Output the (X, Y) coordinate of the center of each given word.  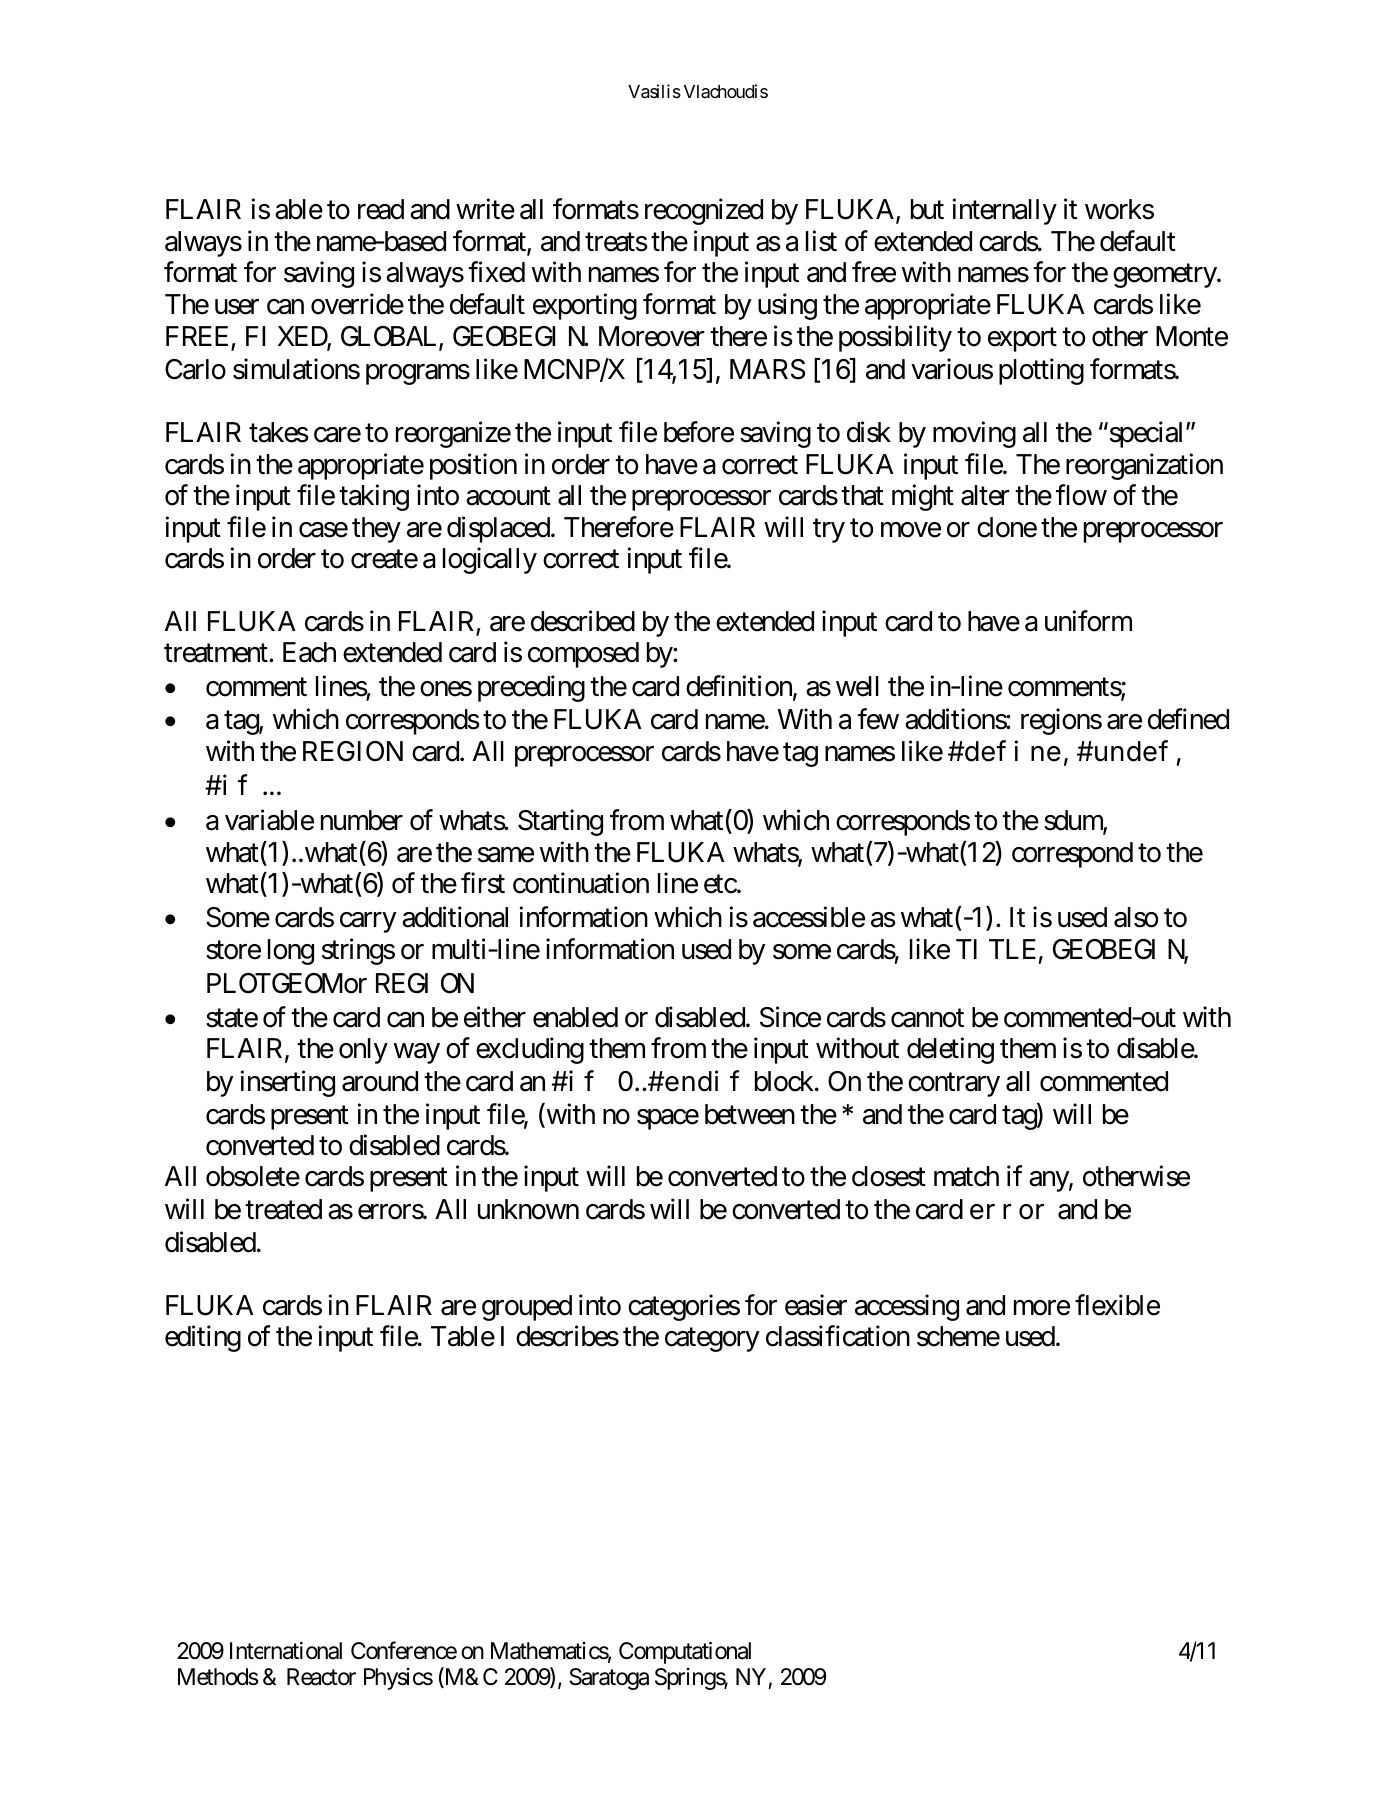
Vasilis (654, 91)
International (286, 1651)
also (1136, 917)
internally (1005, 212)
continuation (581, 883)
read (381, 209)
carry (368, 922)
